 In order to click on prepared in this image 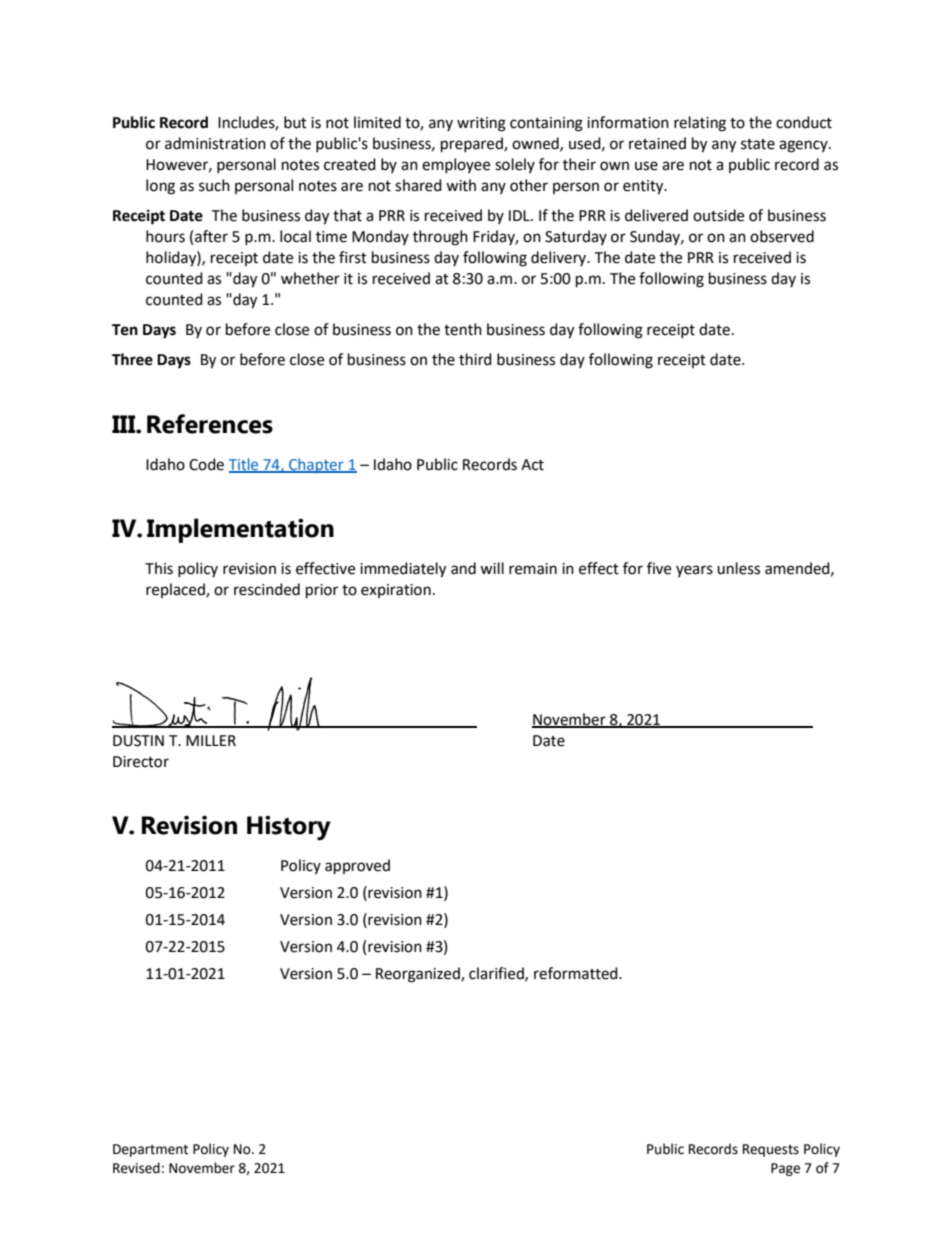, I will do `click(473, 145)`.
